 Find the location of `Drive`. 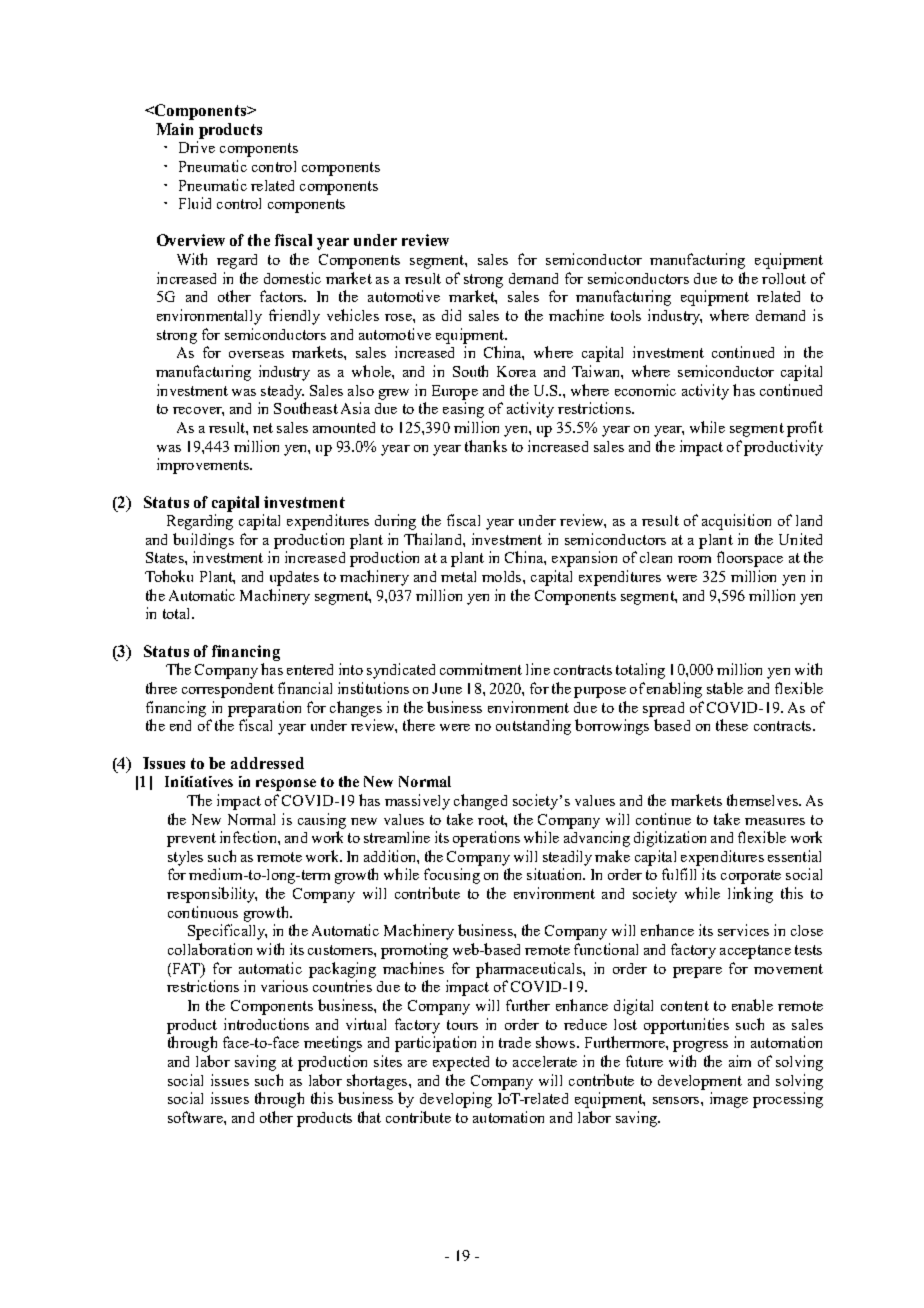

Drive is located at coordinates (197, 147).
